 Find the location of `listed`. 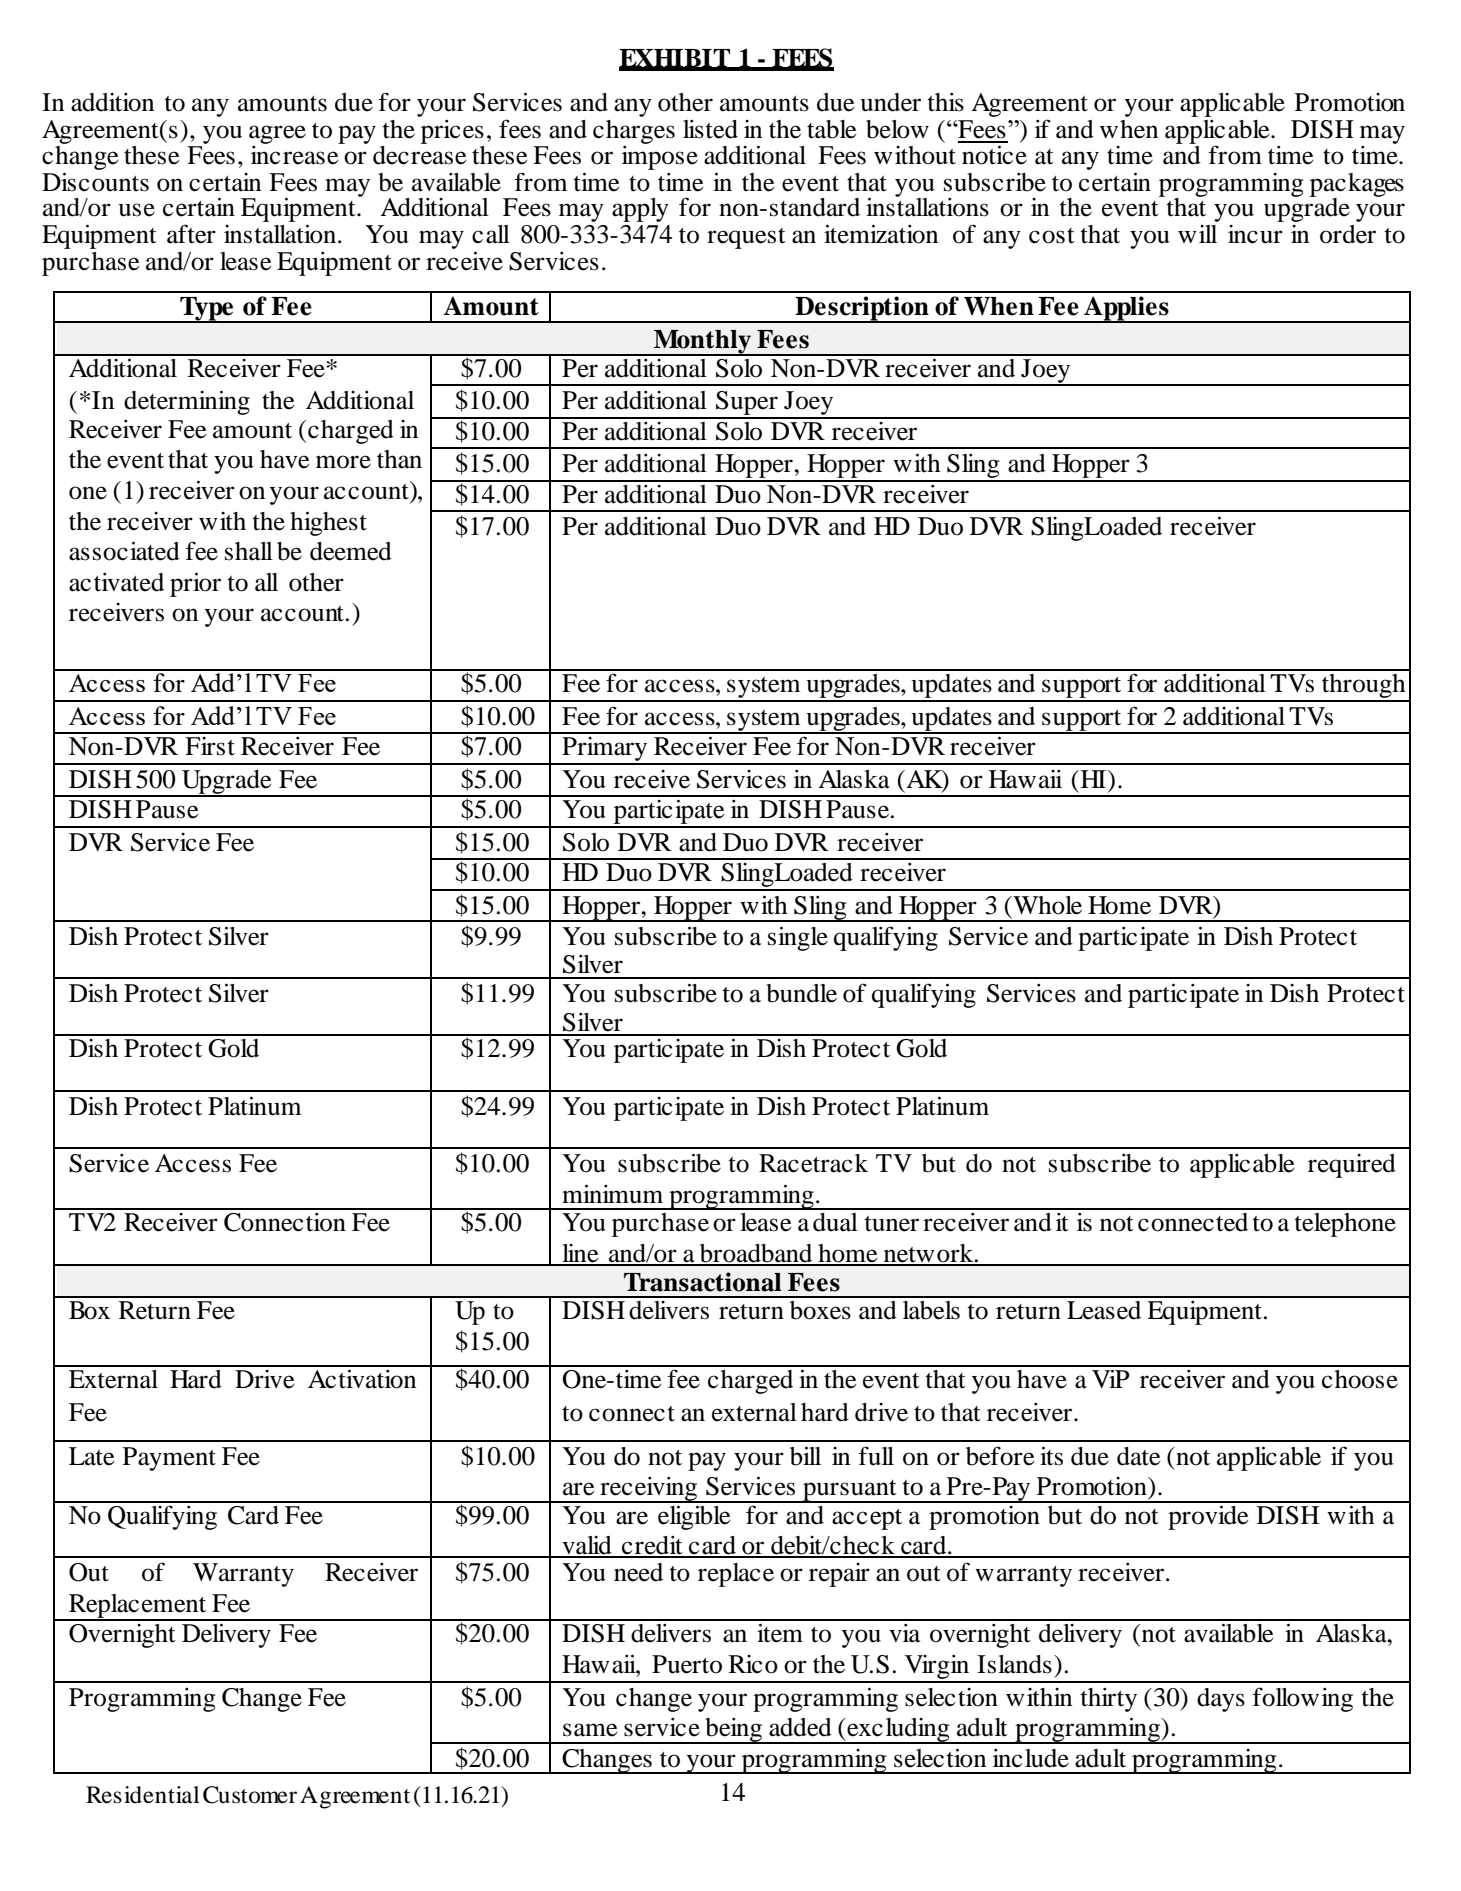

listed is located at coordinates (710, 129).
